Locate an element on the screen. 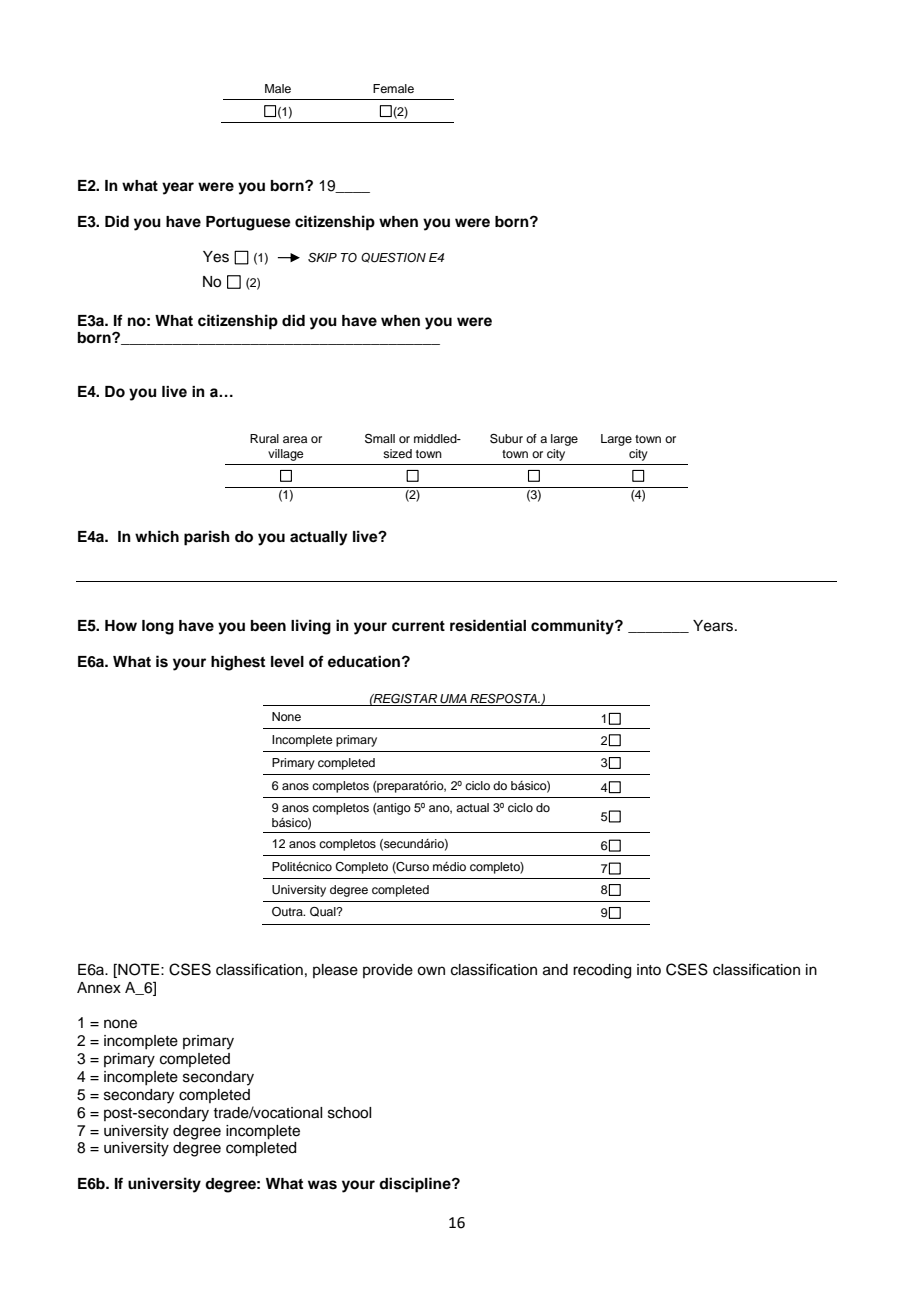 This screenshot has width=924, height=1308. provide is located at coordinates (388, 971).
